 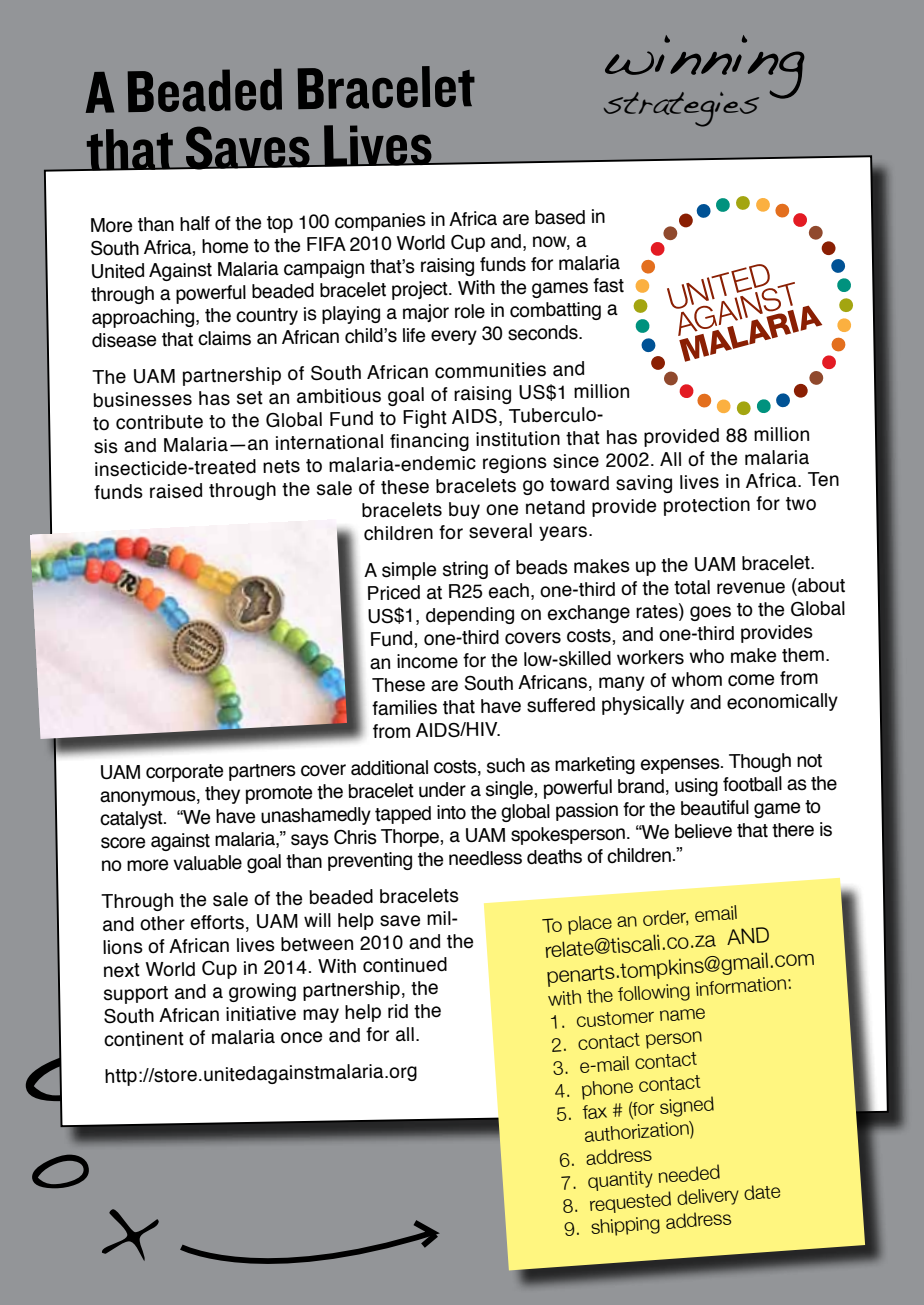 What do you see at coordinates (195, 223) in the page?
I see `half` at bounding box center [195, 223].
